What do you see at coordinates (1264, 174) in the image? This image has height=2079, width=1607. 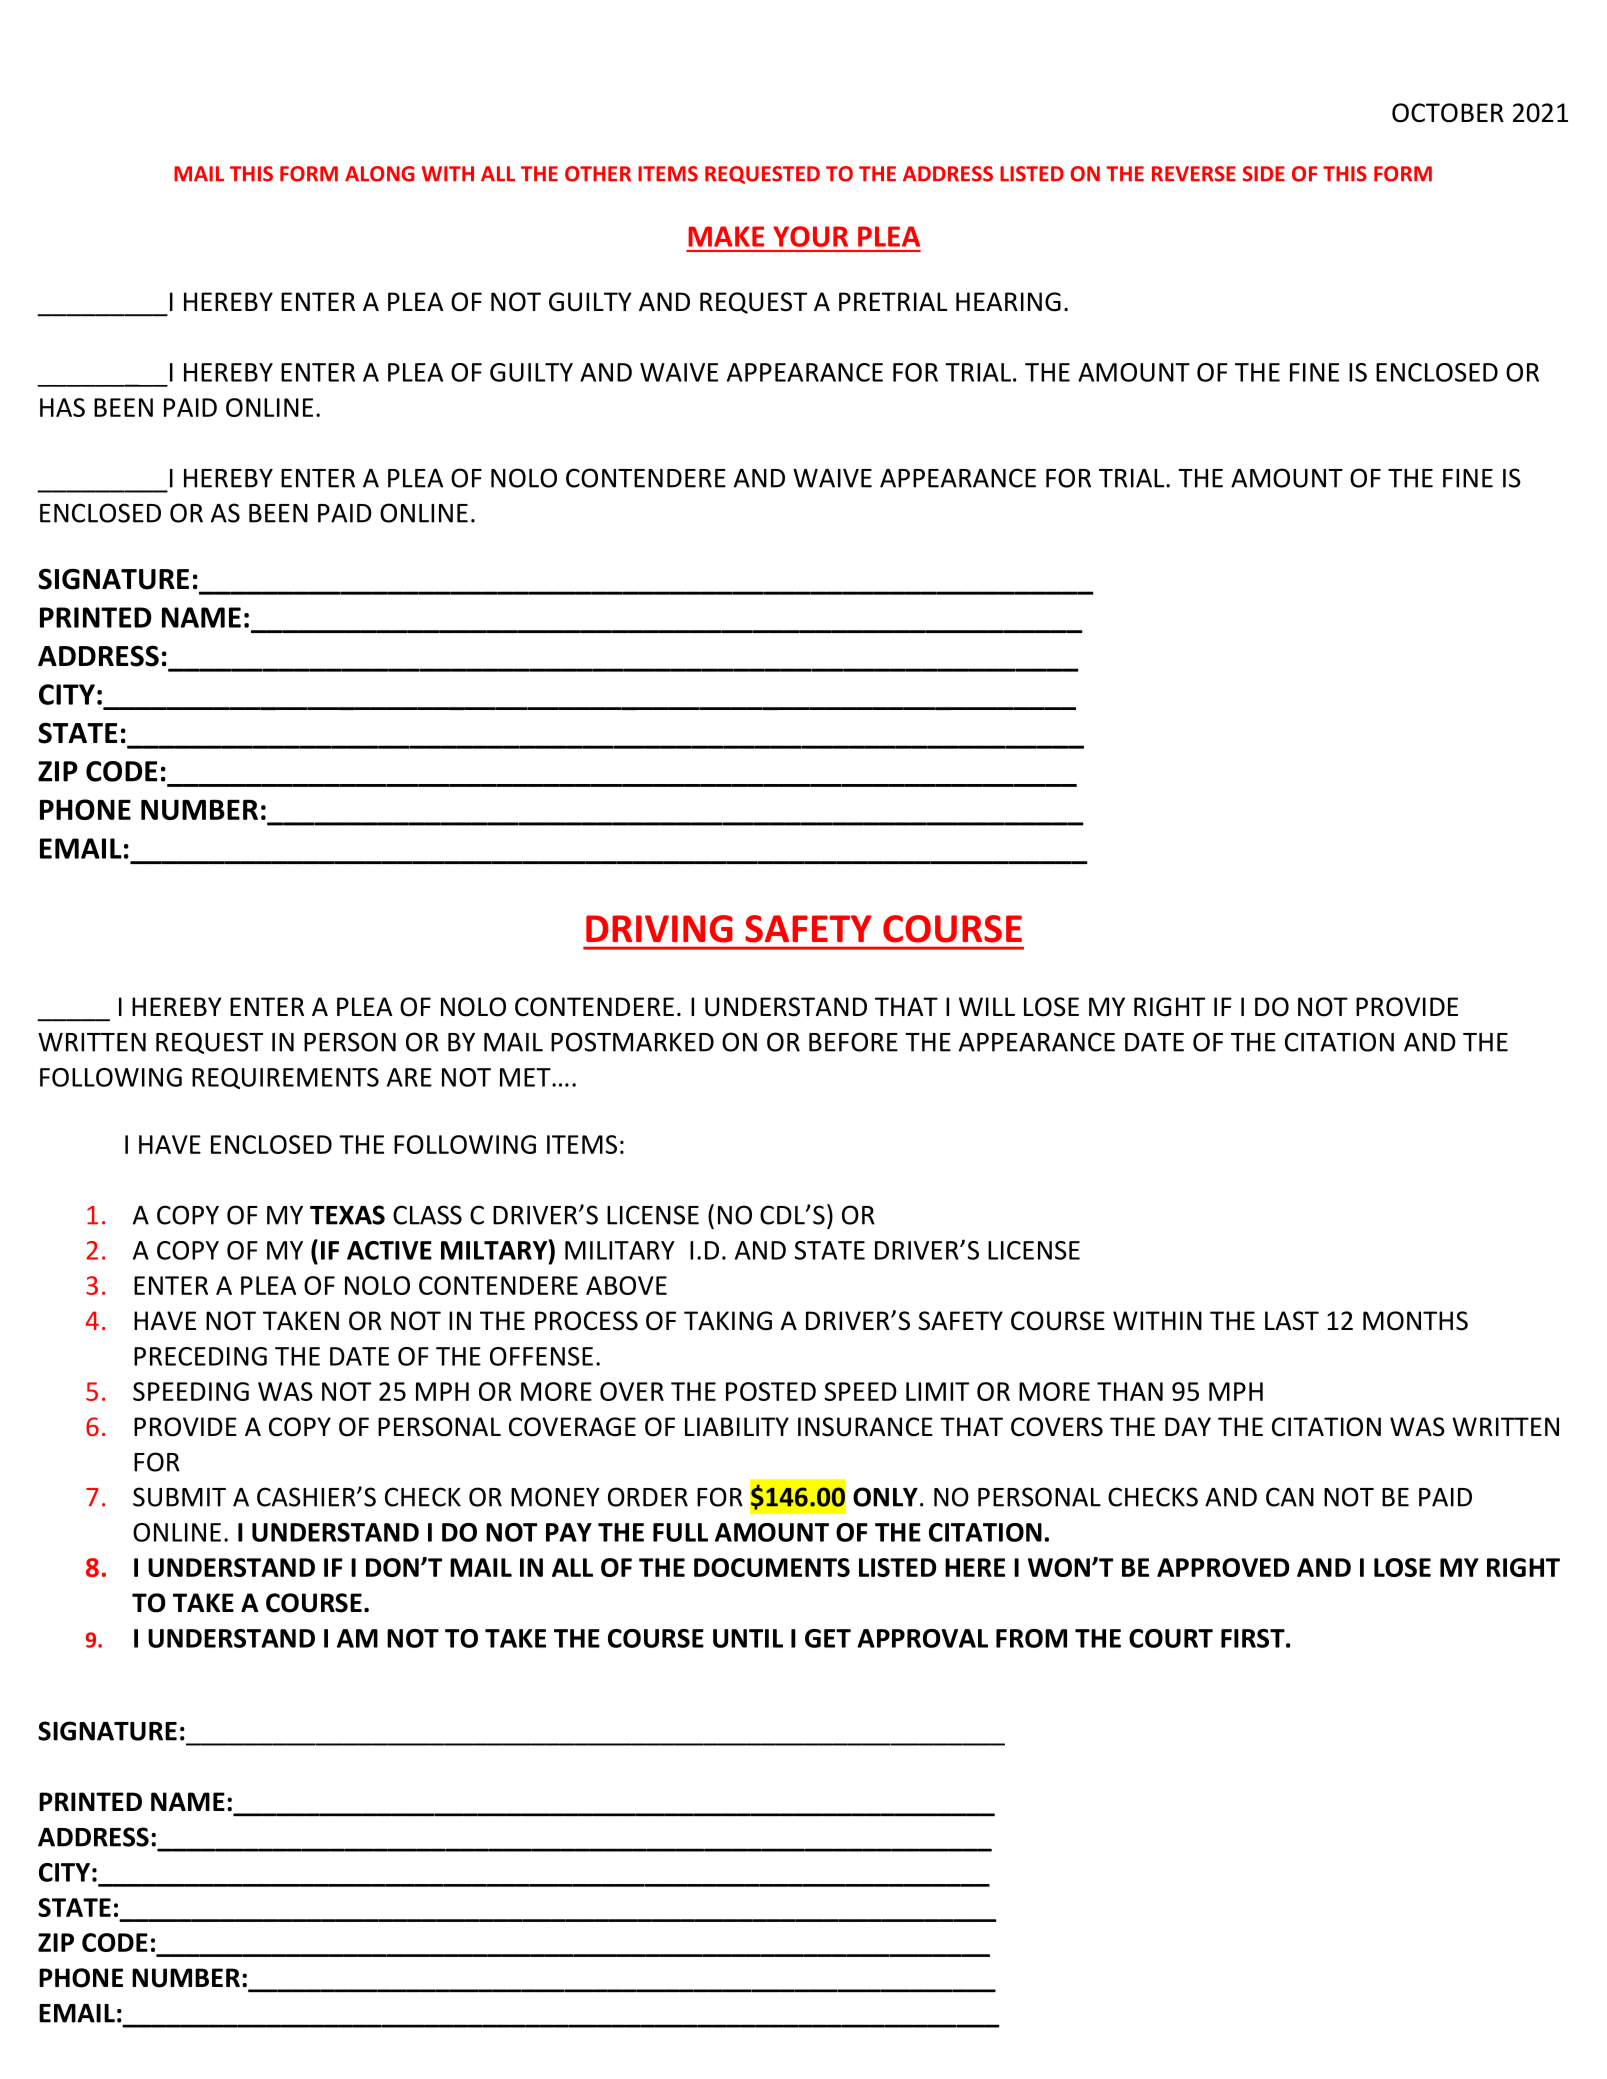 I see `SIDE` at bounding box center [1264, 174].
